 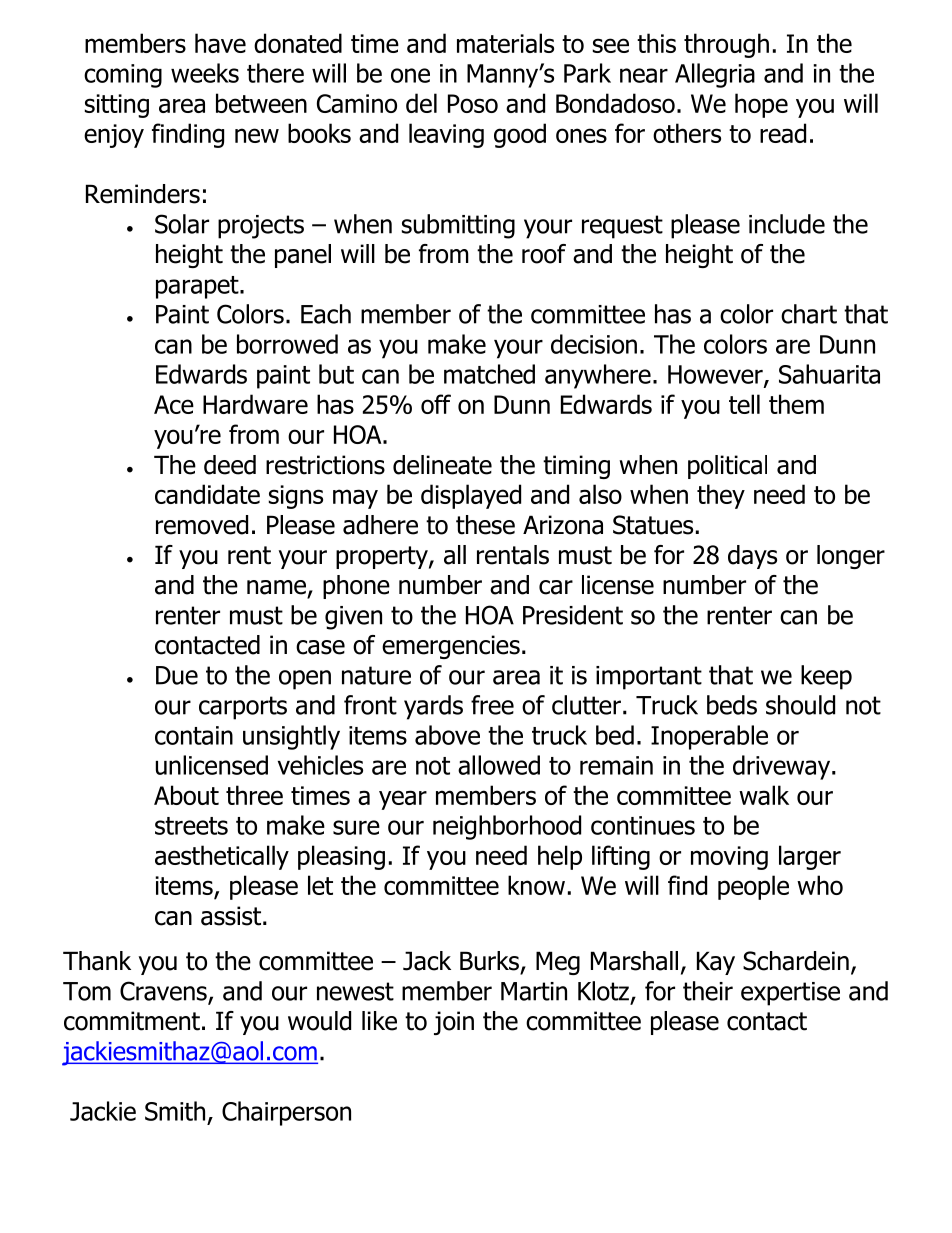 I want to click on hope, so click(x=761, y=105).
